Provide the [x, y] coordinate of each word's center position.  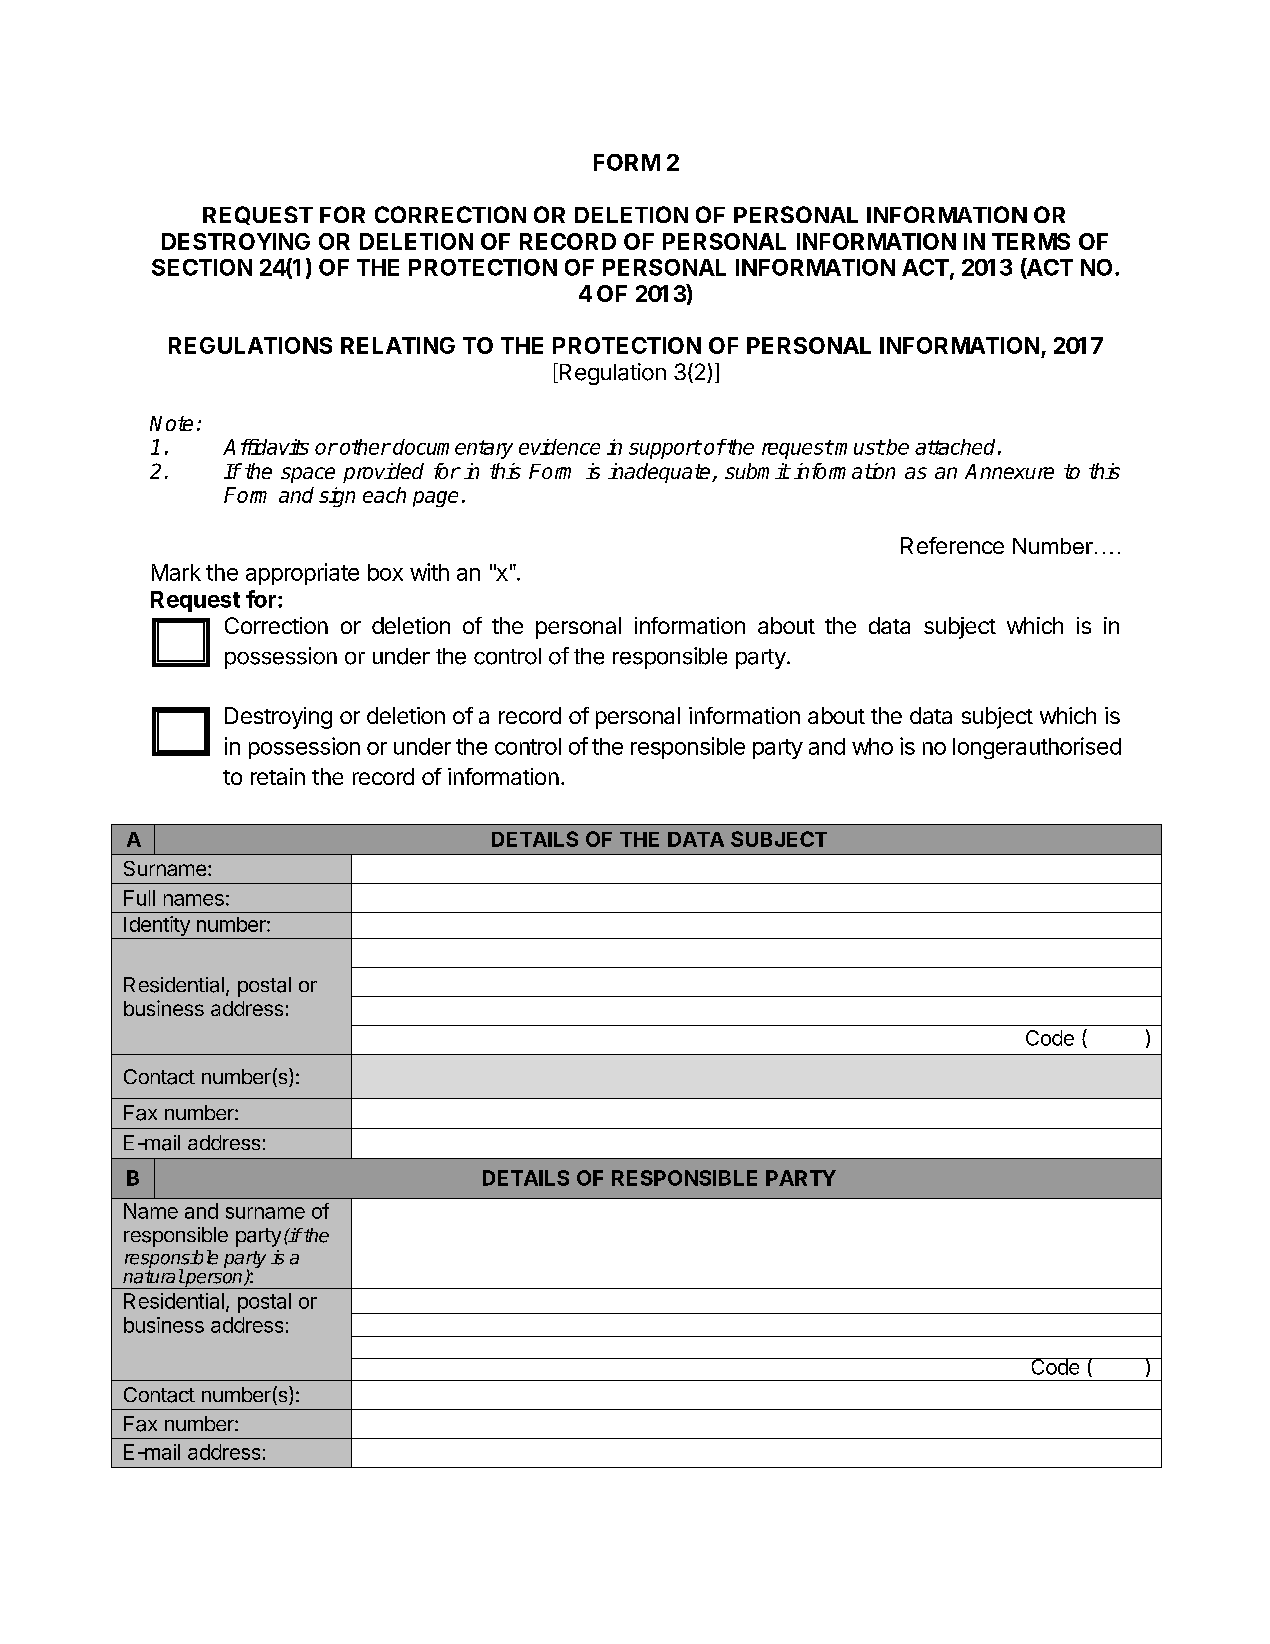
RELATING [398, 345]
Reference [952, 545]
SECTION [202, 267]
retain [278, 776]
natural [153, 1275]
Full [139, 898]
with [429, 572]
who [872, 746]
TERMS [1031, 241]
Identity [157, 927]
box [385, 572]
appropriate [302, 574]
